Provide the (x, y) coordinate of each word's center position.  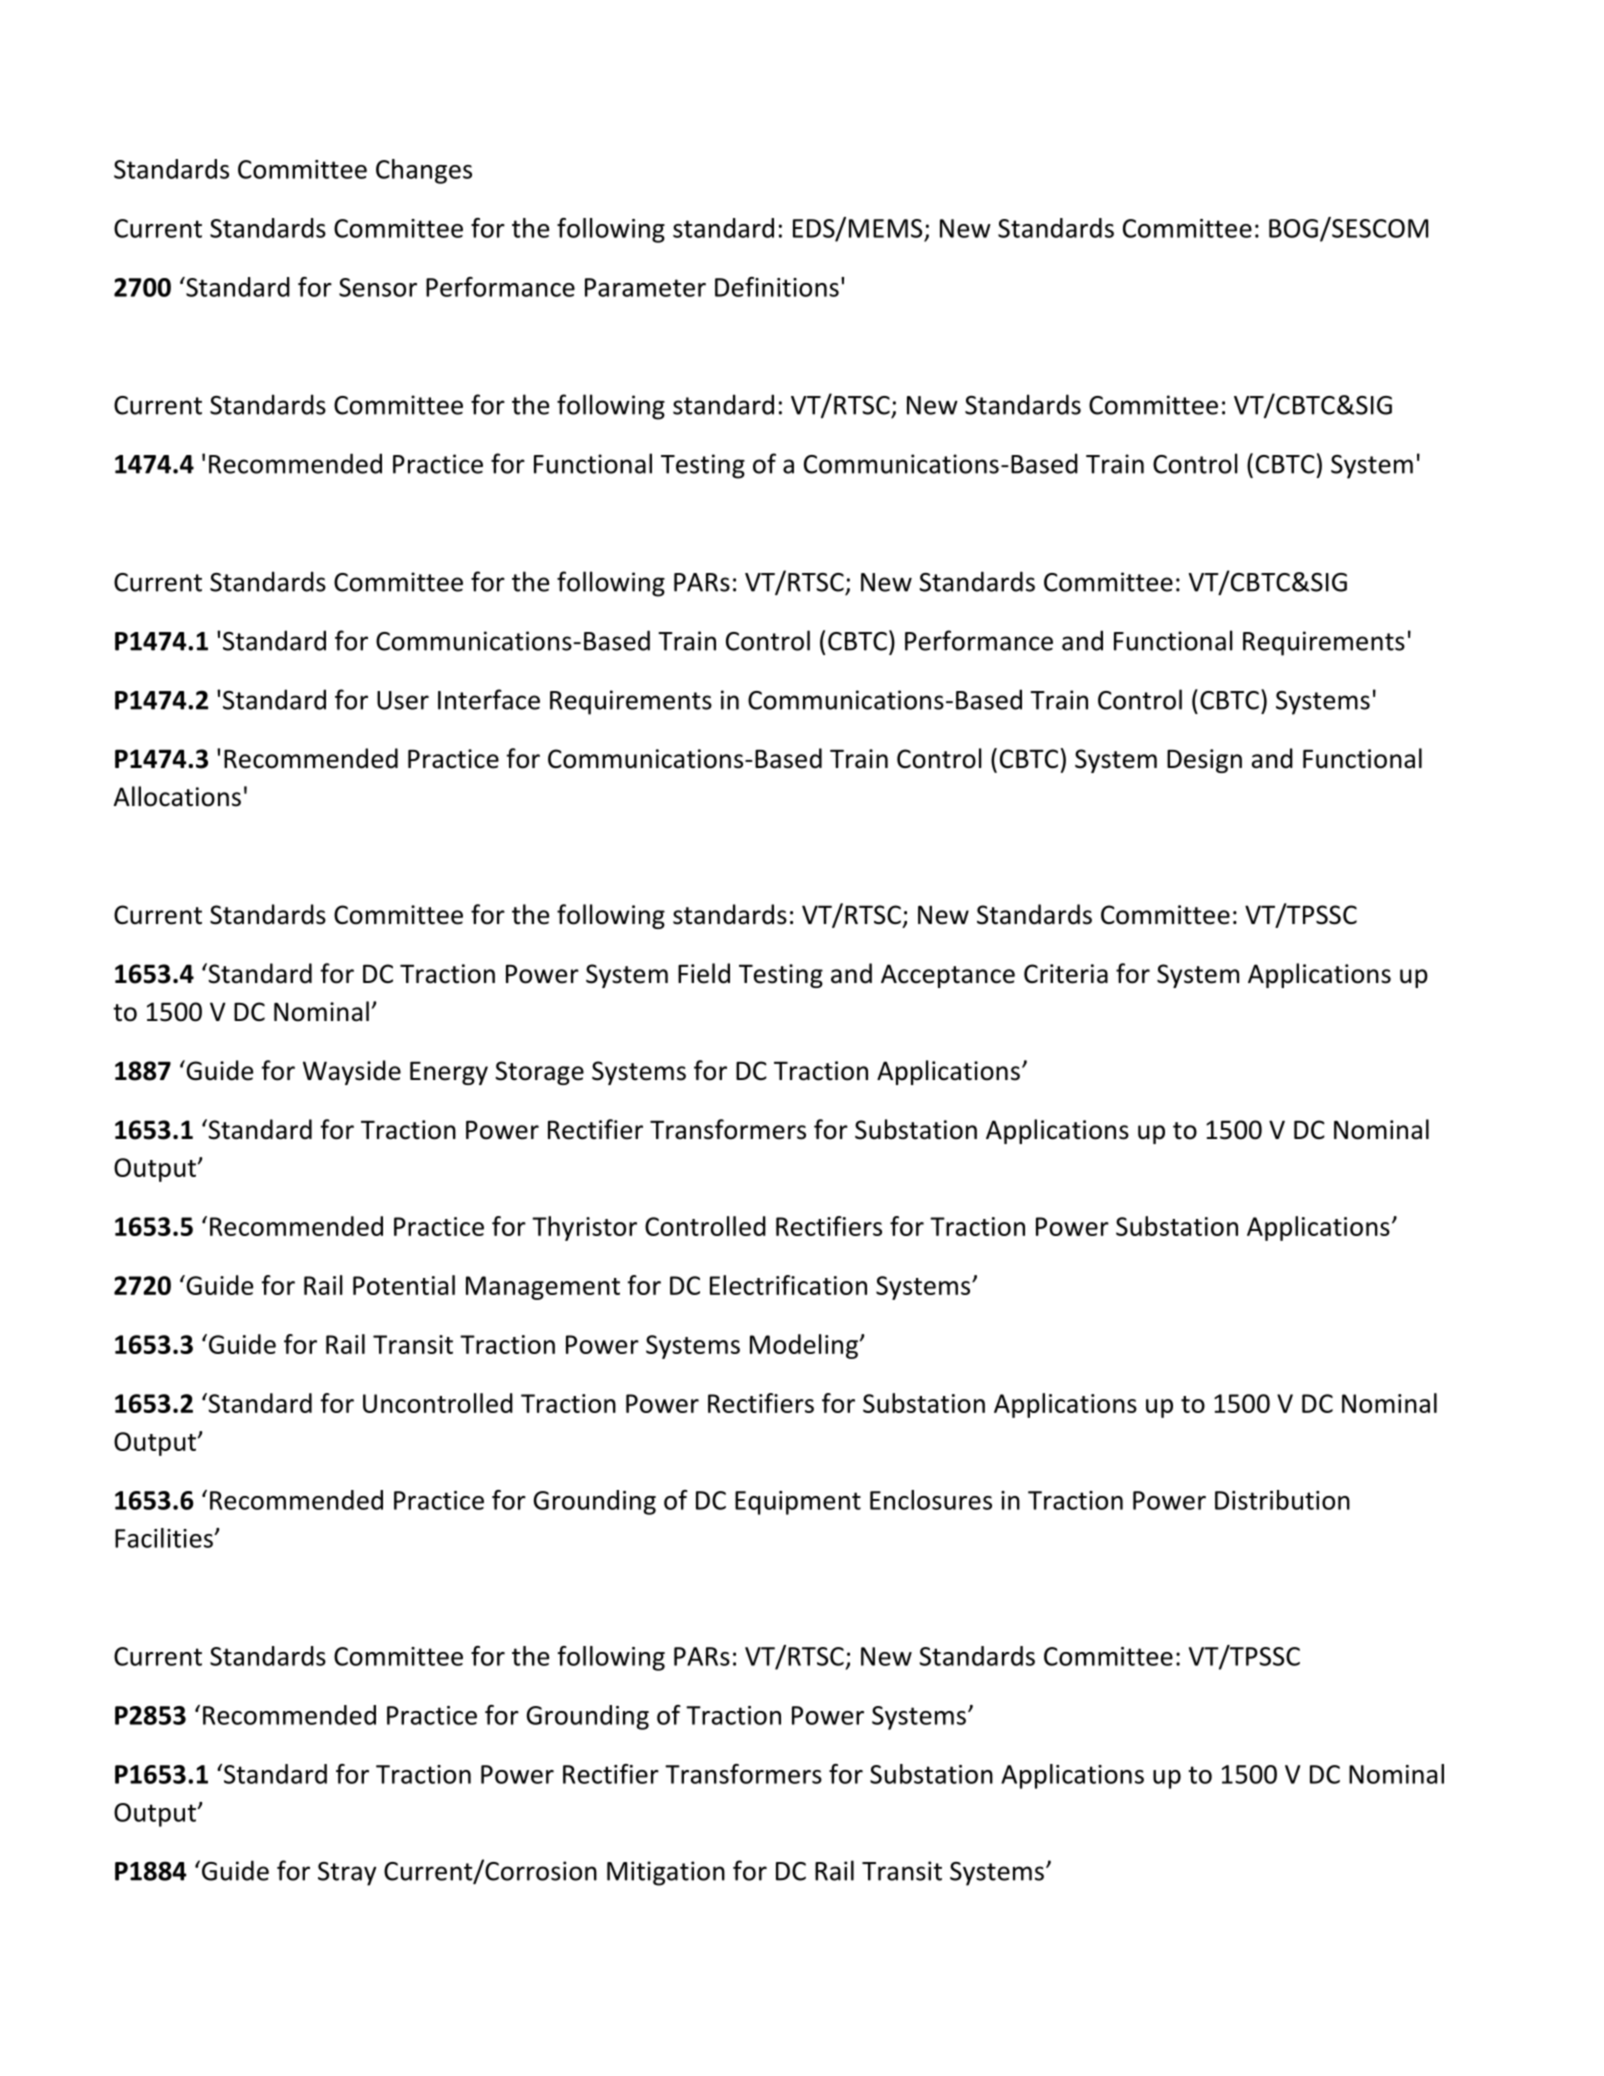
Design (1204, 761)
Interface (489, 699)
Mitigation (666, 1873)
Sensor (378, 287)
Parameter (645, 287)
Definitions (777, 287)
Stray (347, 1874)
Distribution (1282, 1500)
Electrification (788, 1285)
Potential (404, 1285)
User (403, 700)
